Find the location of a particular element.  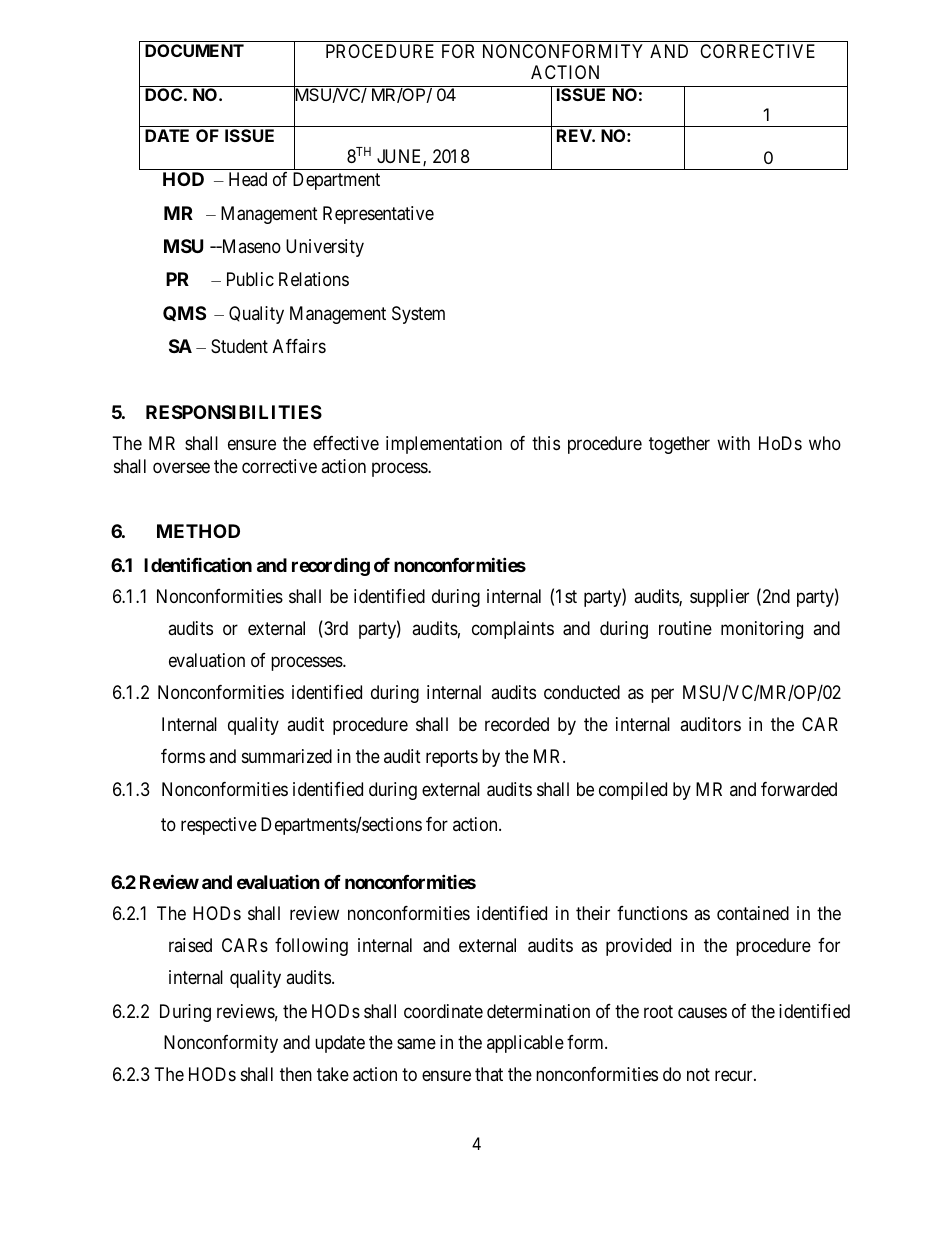

Student is located at coordinates (239, 346).
